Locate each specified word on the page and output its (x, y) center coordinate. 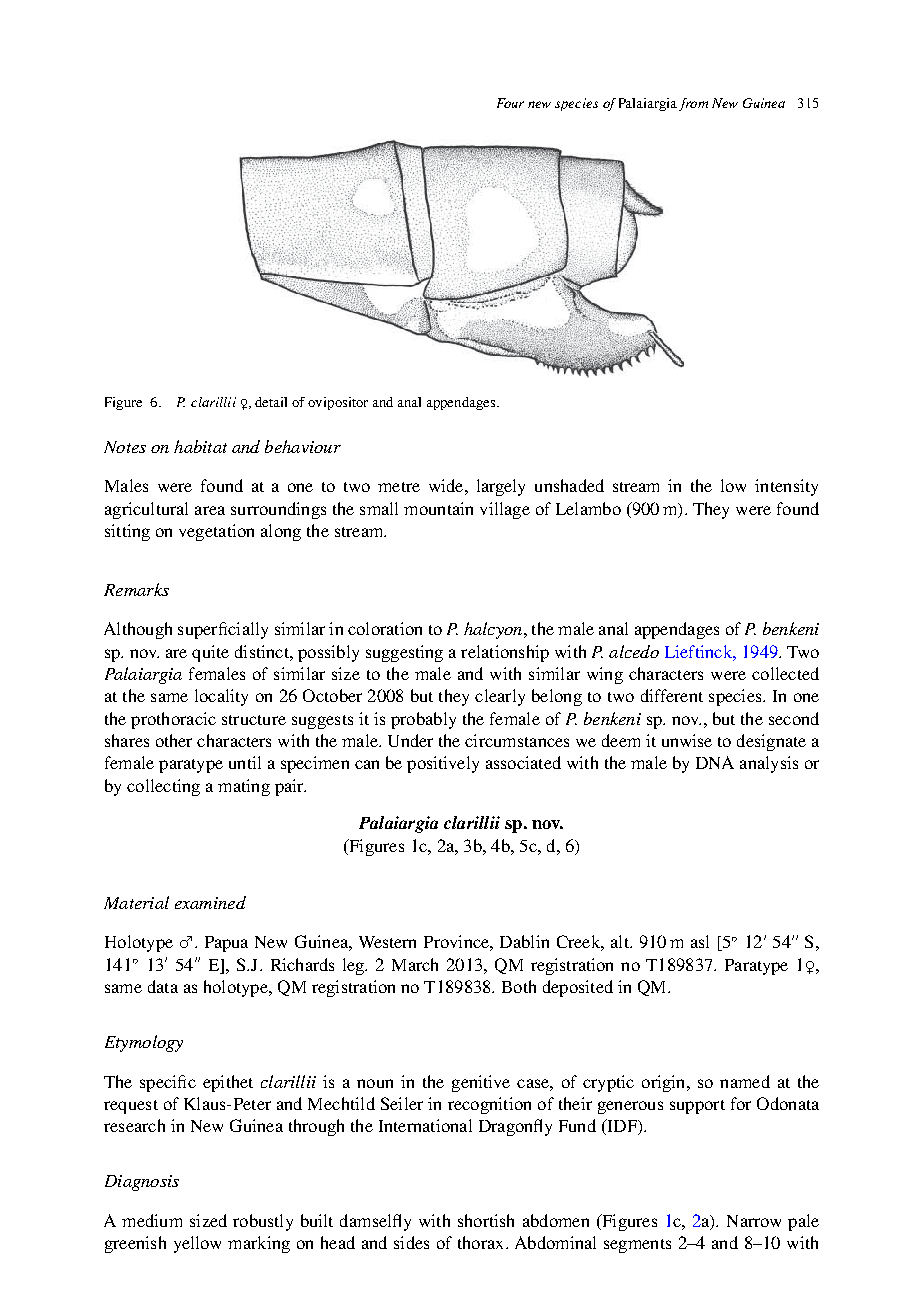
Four (510, 103)
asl (700, 941)
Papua (226, 944)
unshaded (569, 485)
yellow (197, 1244)
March (415, 964)
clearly (500, 697)
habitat (200, 446)
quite (210, 653)
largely (501, 487)
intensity (786, 487)
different (672, 695)
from (693, 104)
